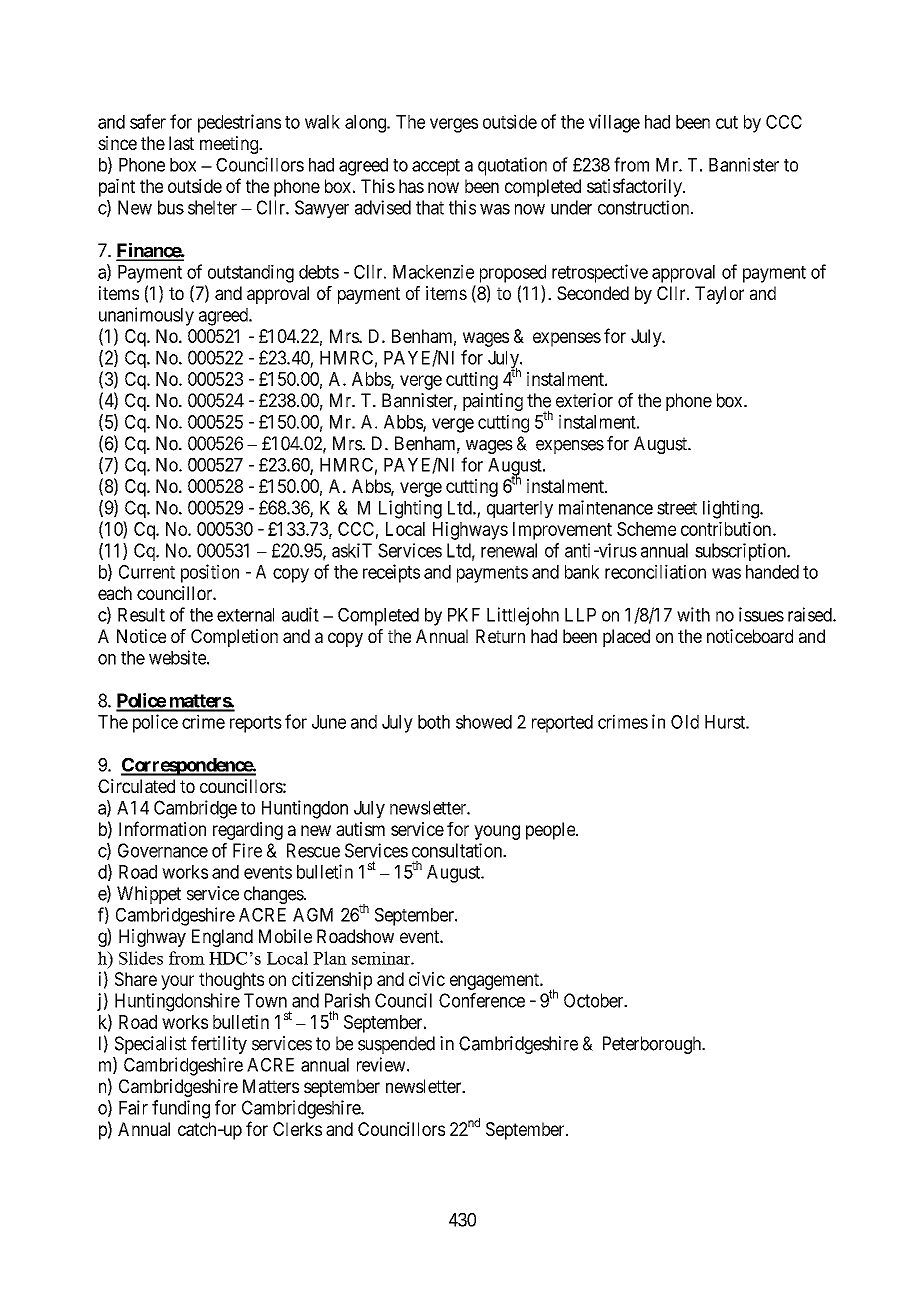 Image resolution: width=924 pixels, height=1307 pixels. I want to click on street, so click(677, 508).
